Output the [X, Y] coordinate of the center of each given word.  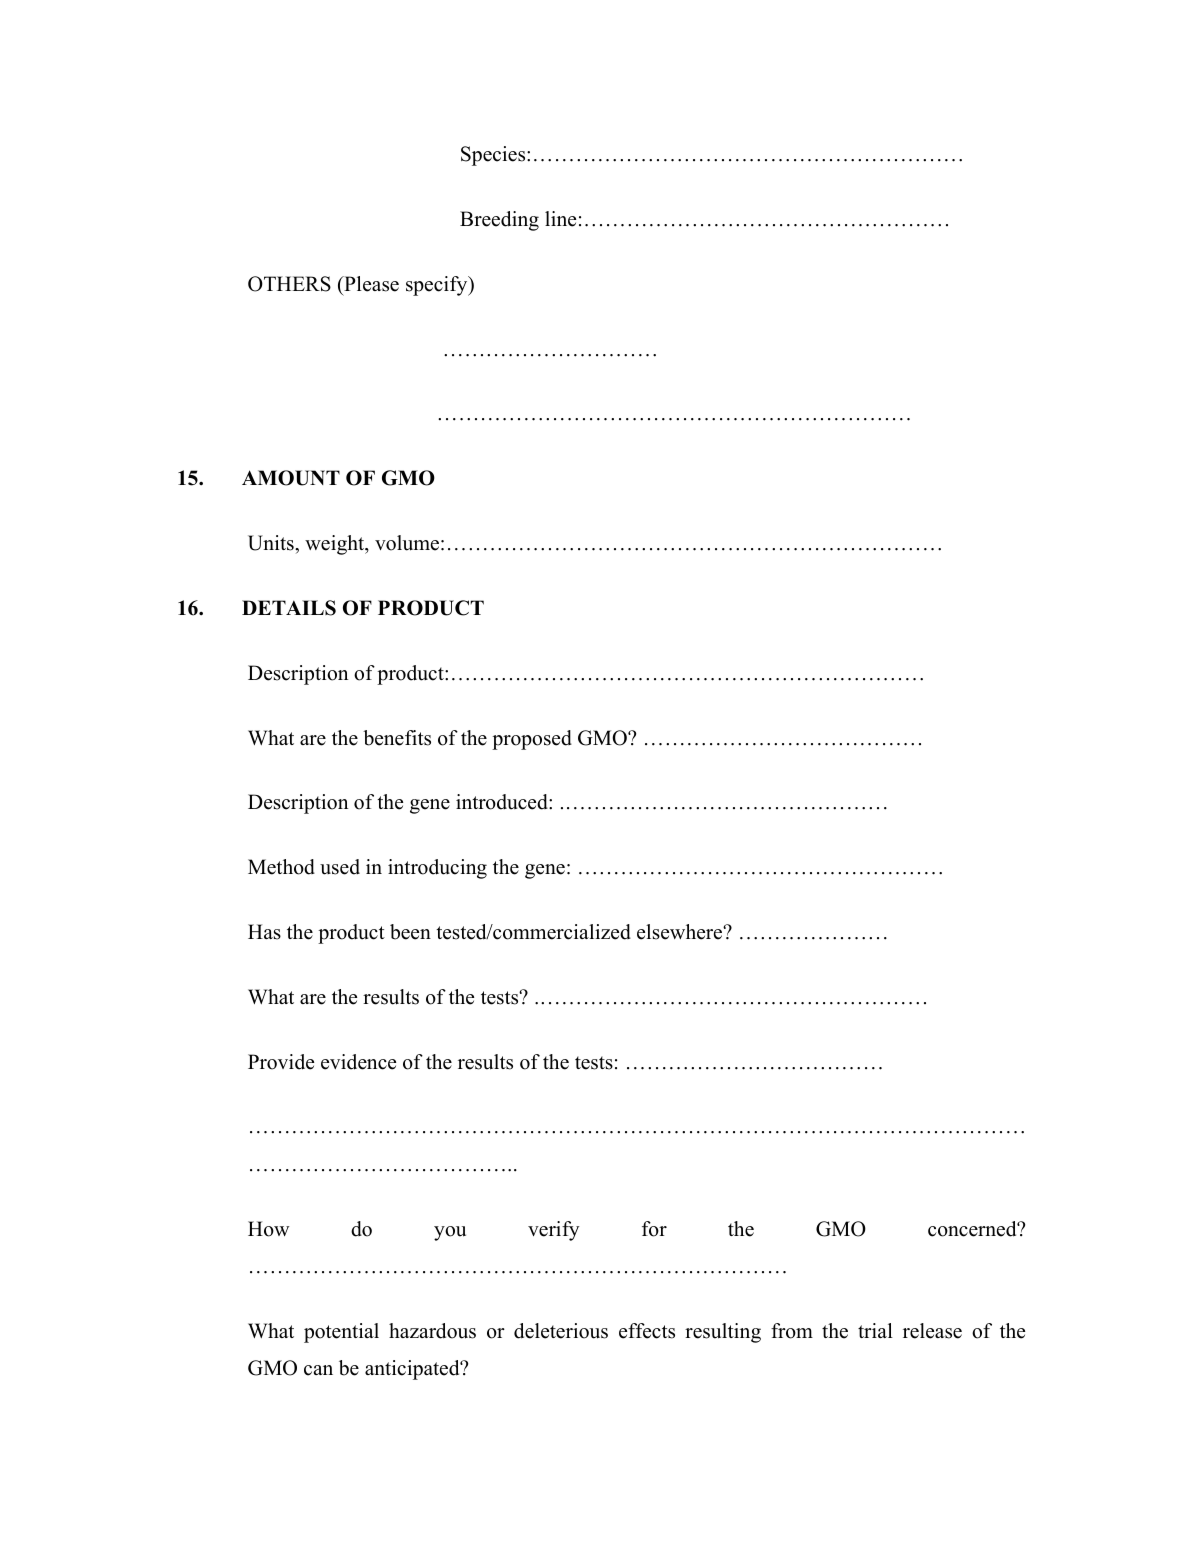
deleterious [561, 1331]
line [560, 219]
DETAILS [289, 608]
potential [341, 1333]
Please [370, 284]
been [410, 932]
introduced [503, 802]
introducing [437, 869]
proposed [532, 740]
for [654, 1229]
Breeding [499, 221]
